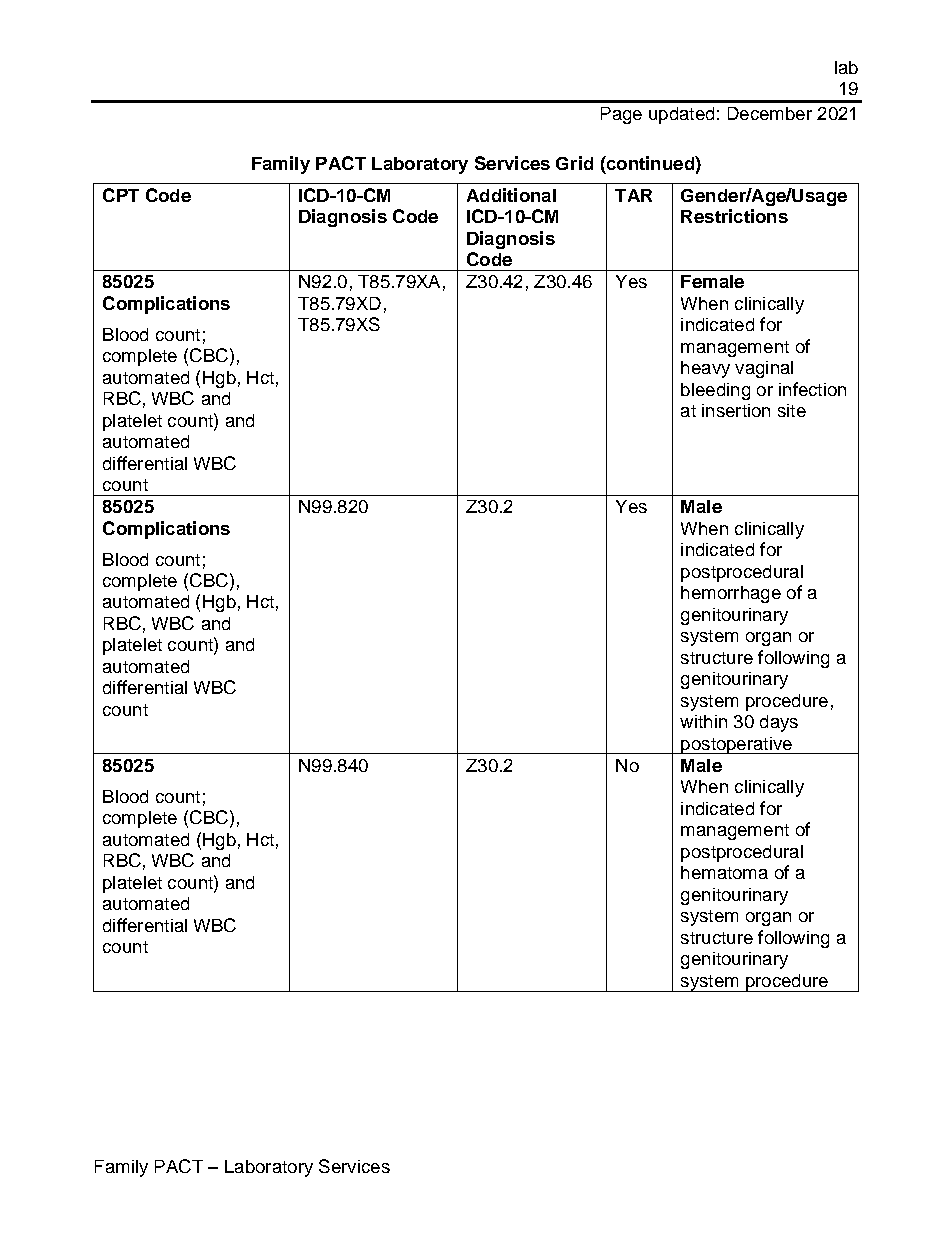 Image resolution: width=952 pixels, height=1233 pixels. Describe the element at coordinates (715, 391) in the page. I see `bleeding` at that location.
